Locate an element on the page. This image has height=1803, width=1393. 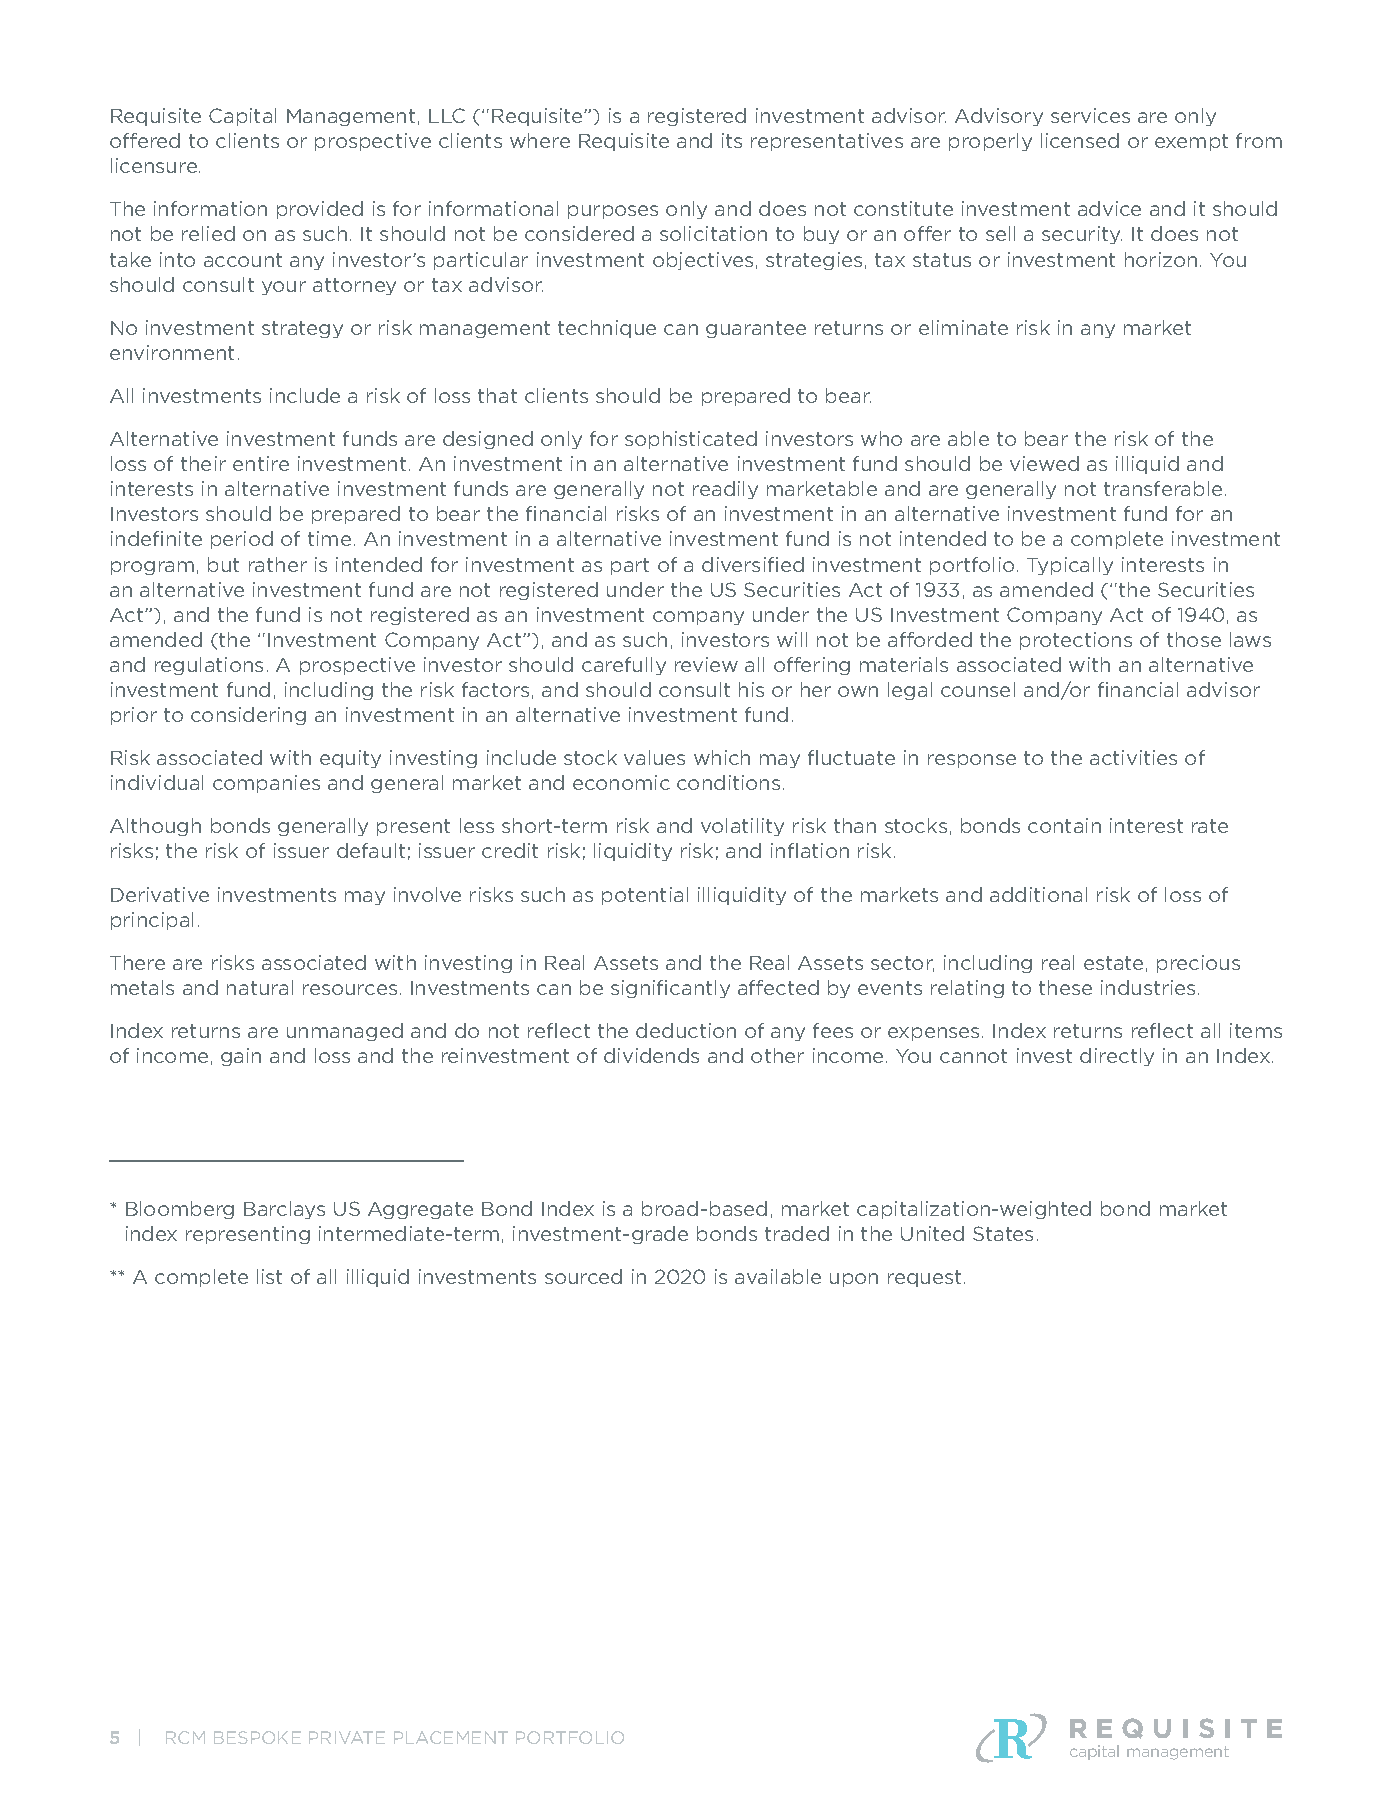
provided is located at coordinates (320, 210).
